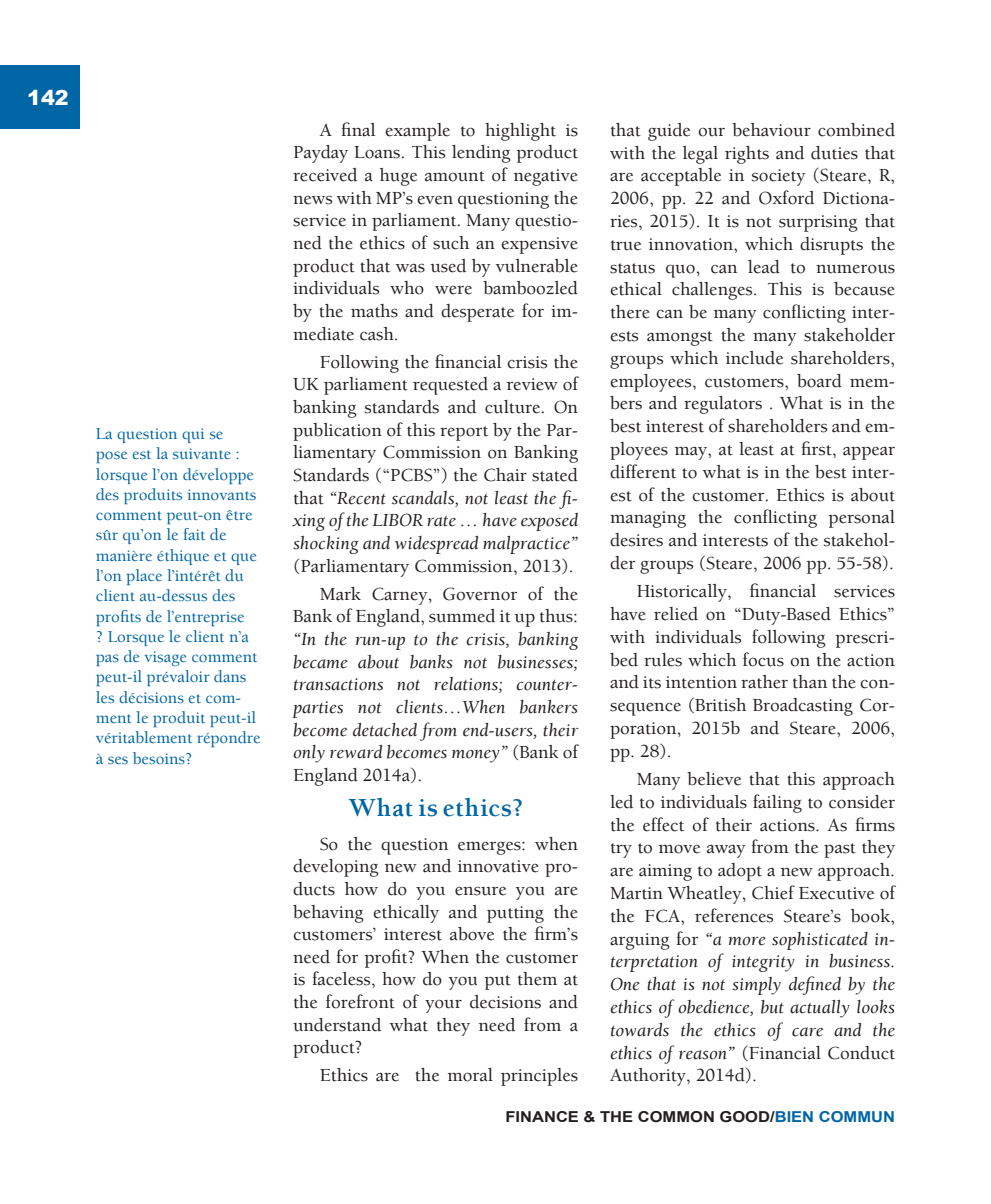 This screenshot has width=991, height=1204. I want to click on dans, so click(230, 676).
